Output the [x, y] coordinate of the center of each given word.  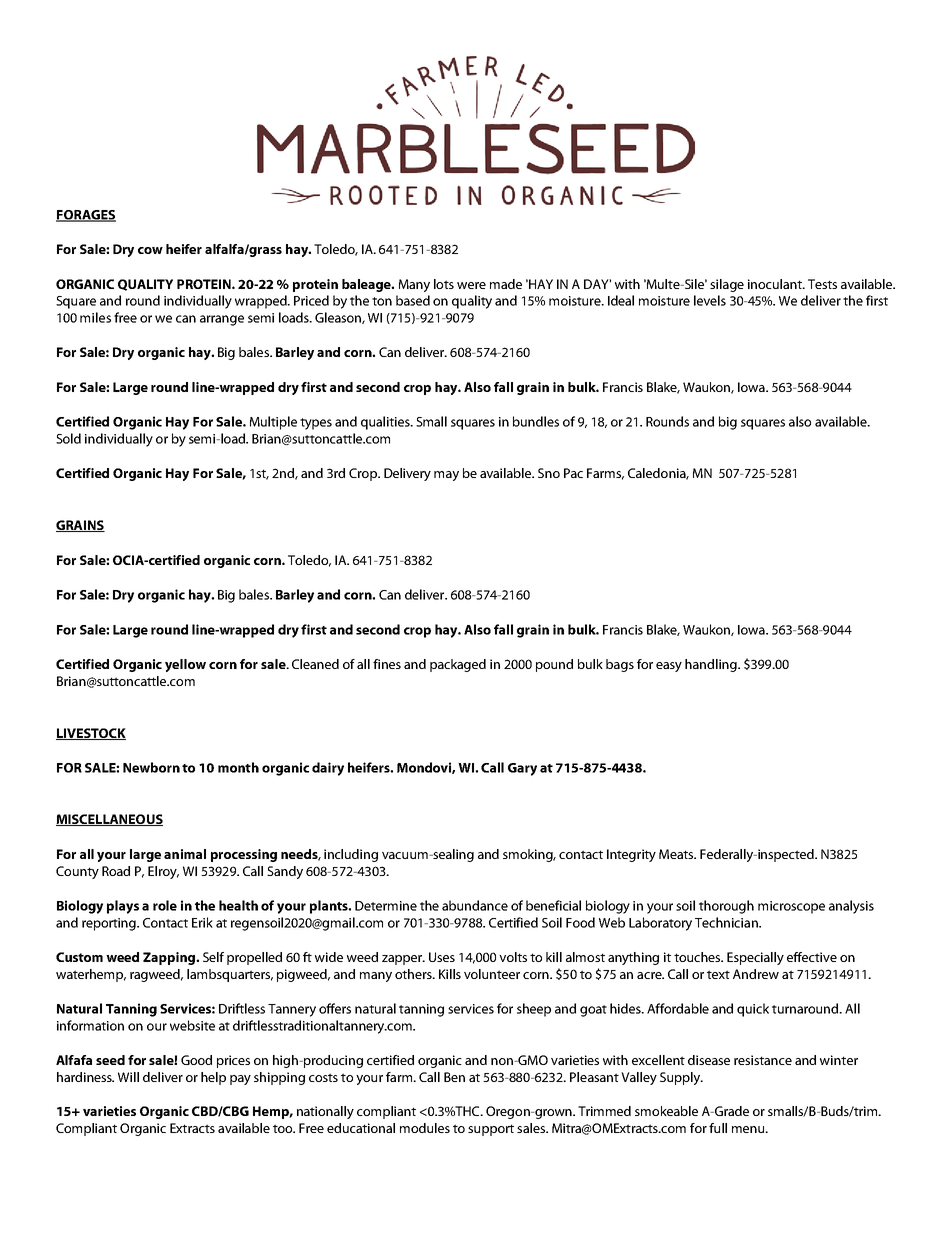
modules [425, 1128]
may [446, 476]
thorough [726, 907]
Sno [549, 473]
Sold [68, 438]
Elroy [163, 872]
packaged [458, 665]
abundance [475, 905]
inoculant [776, 284]
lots [444, 284]
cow [150, 250]
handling [712, 665]
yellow [185, 665]
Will [128, 1077]
